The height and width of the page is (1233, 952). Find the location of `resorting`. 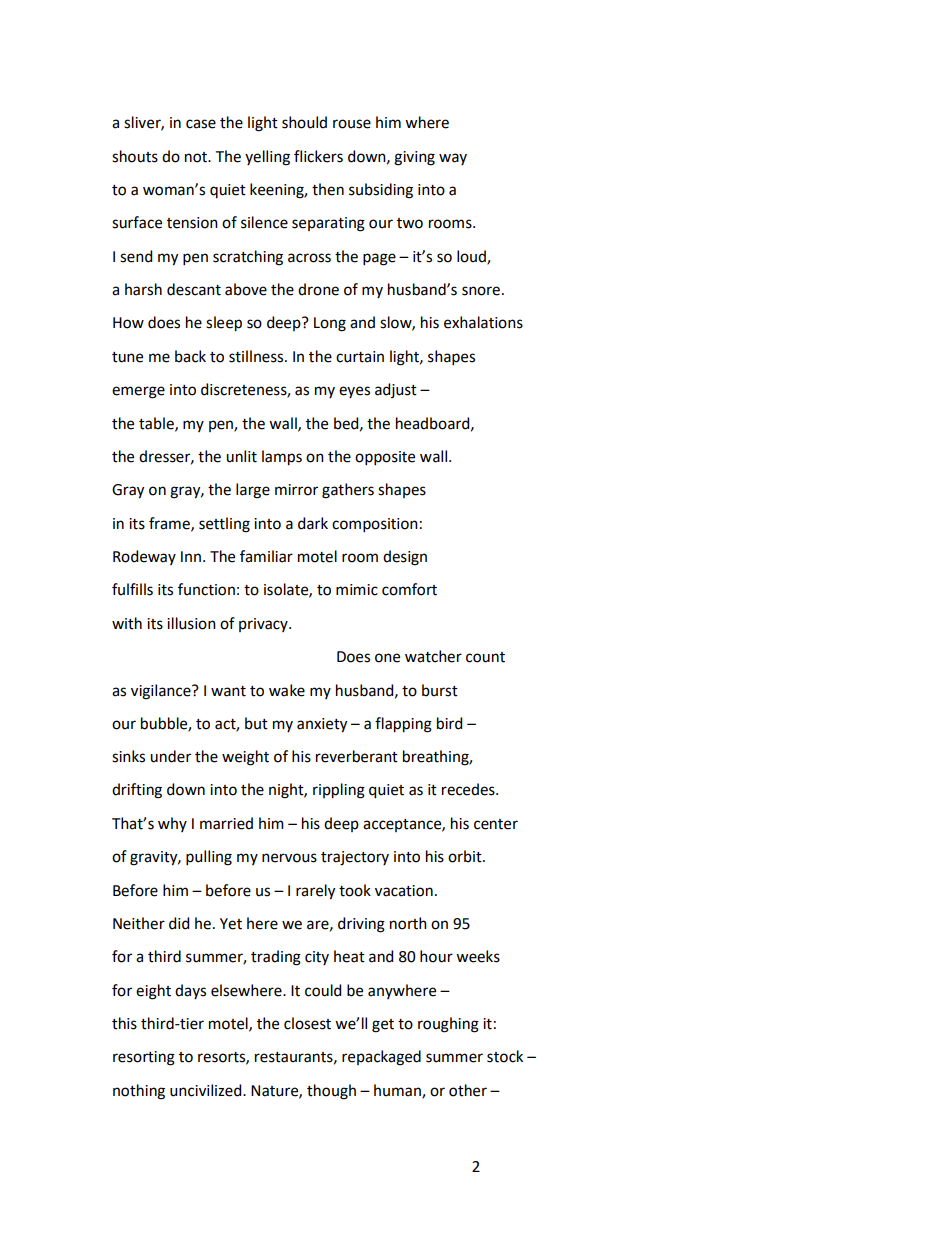

resorting is located at coordinates (144, 1058).
